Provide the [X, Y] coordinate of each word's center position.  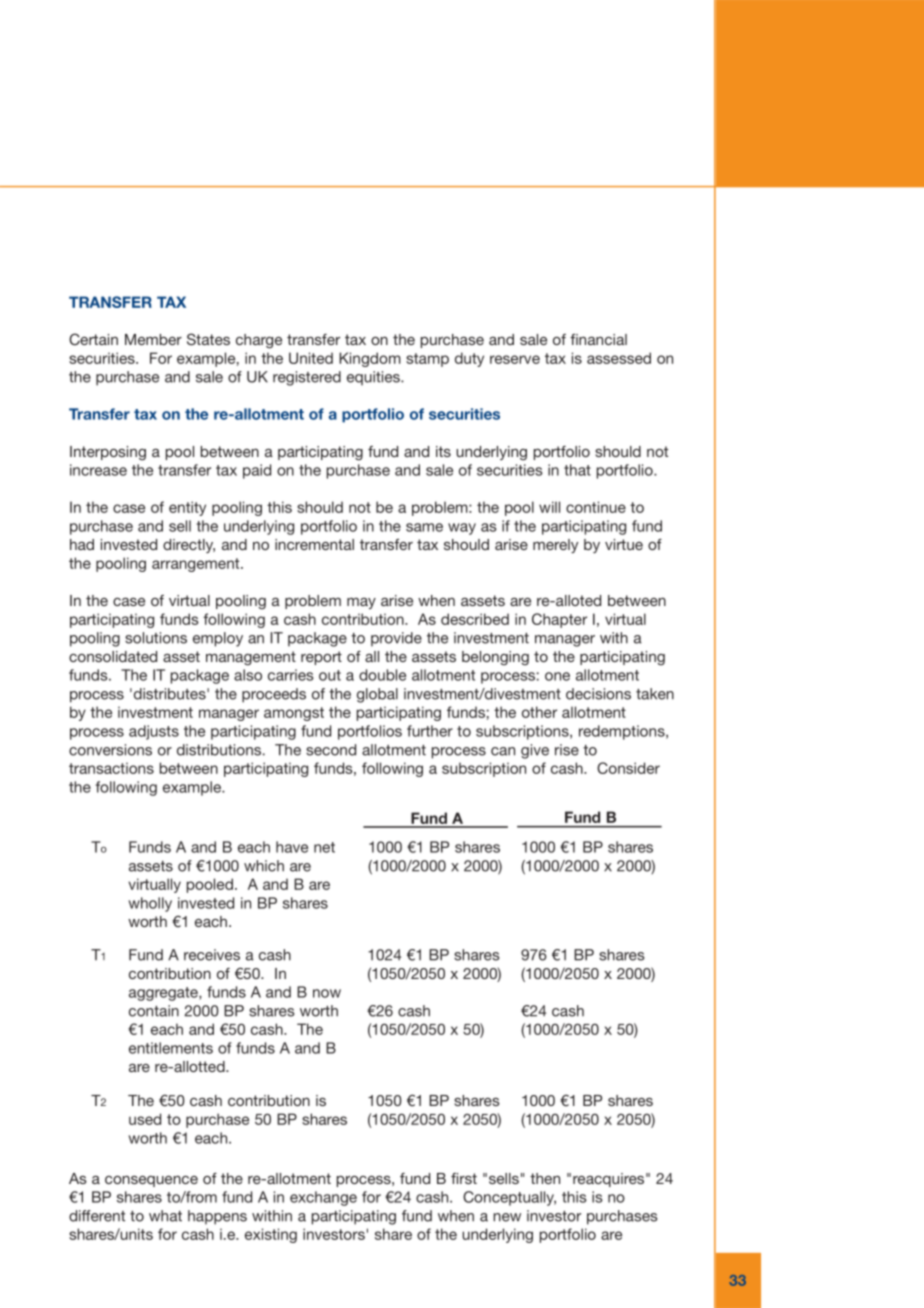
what [165, 1216]
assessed [619, 358]
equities [374, 378]
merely [555, 546]
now [327, 993]
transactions [111, 768]
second [331, 750]
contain [154, 1011]
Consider [628, 768]
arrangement [197, 565]
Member [153, 339]
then [545, 1178]
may [361, 603]
